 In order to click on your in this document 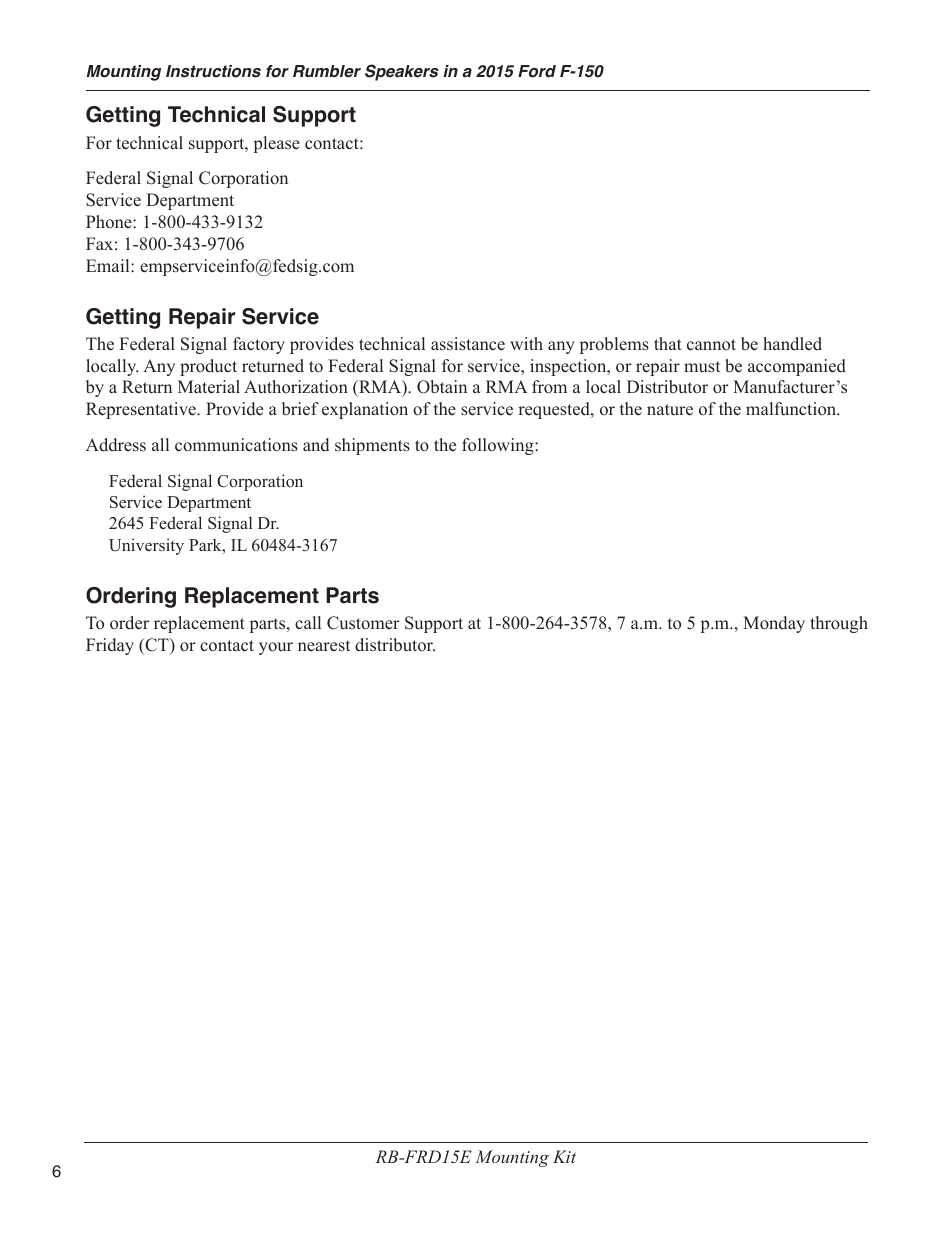, I will do `click(276, 648)`.
